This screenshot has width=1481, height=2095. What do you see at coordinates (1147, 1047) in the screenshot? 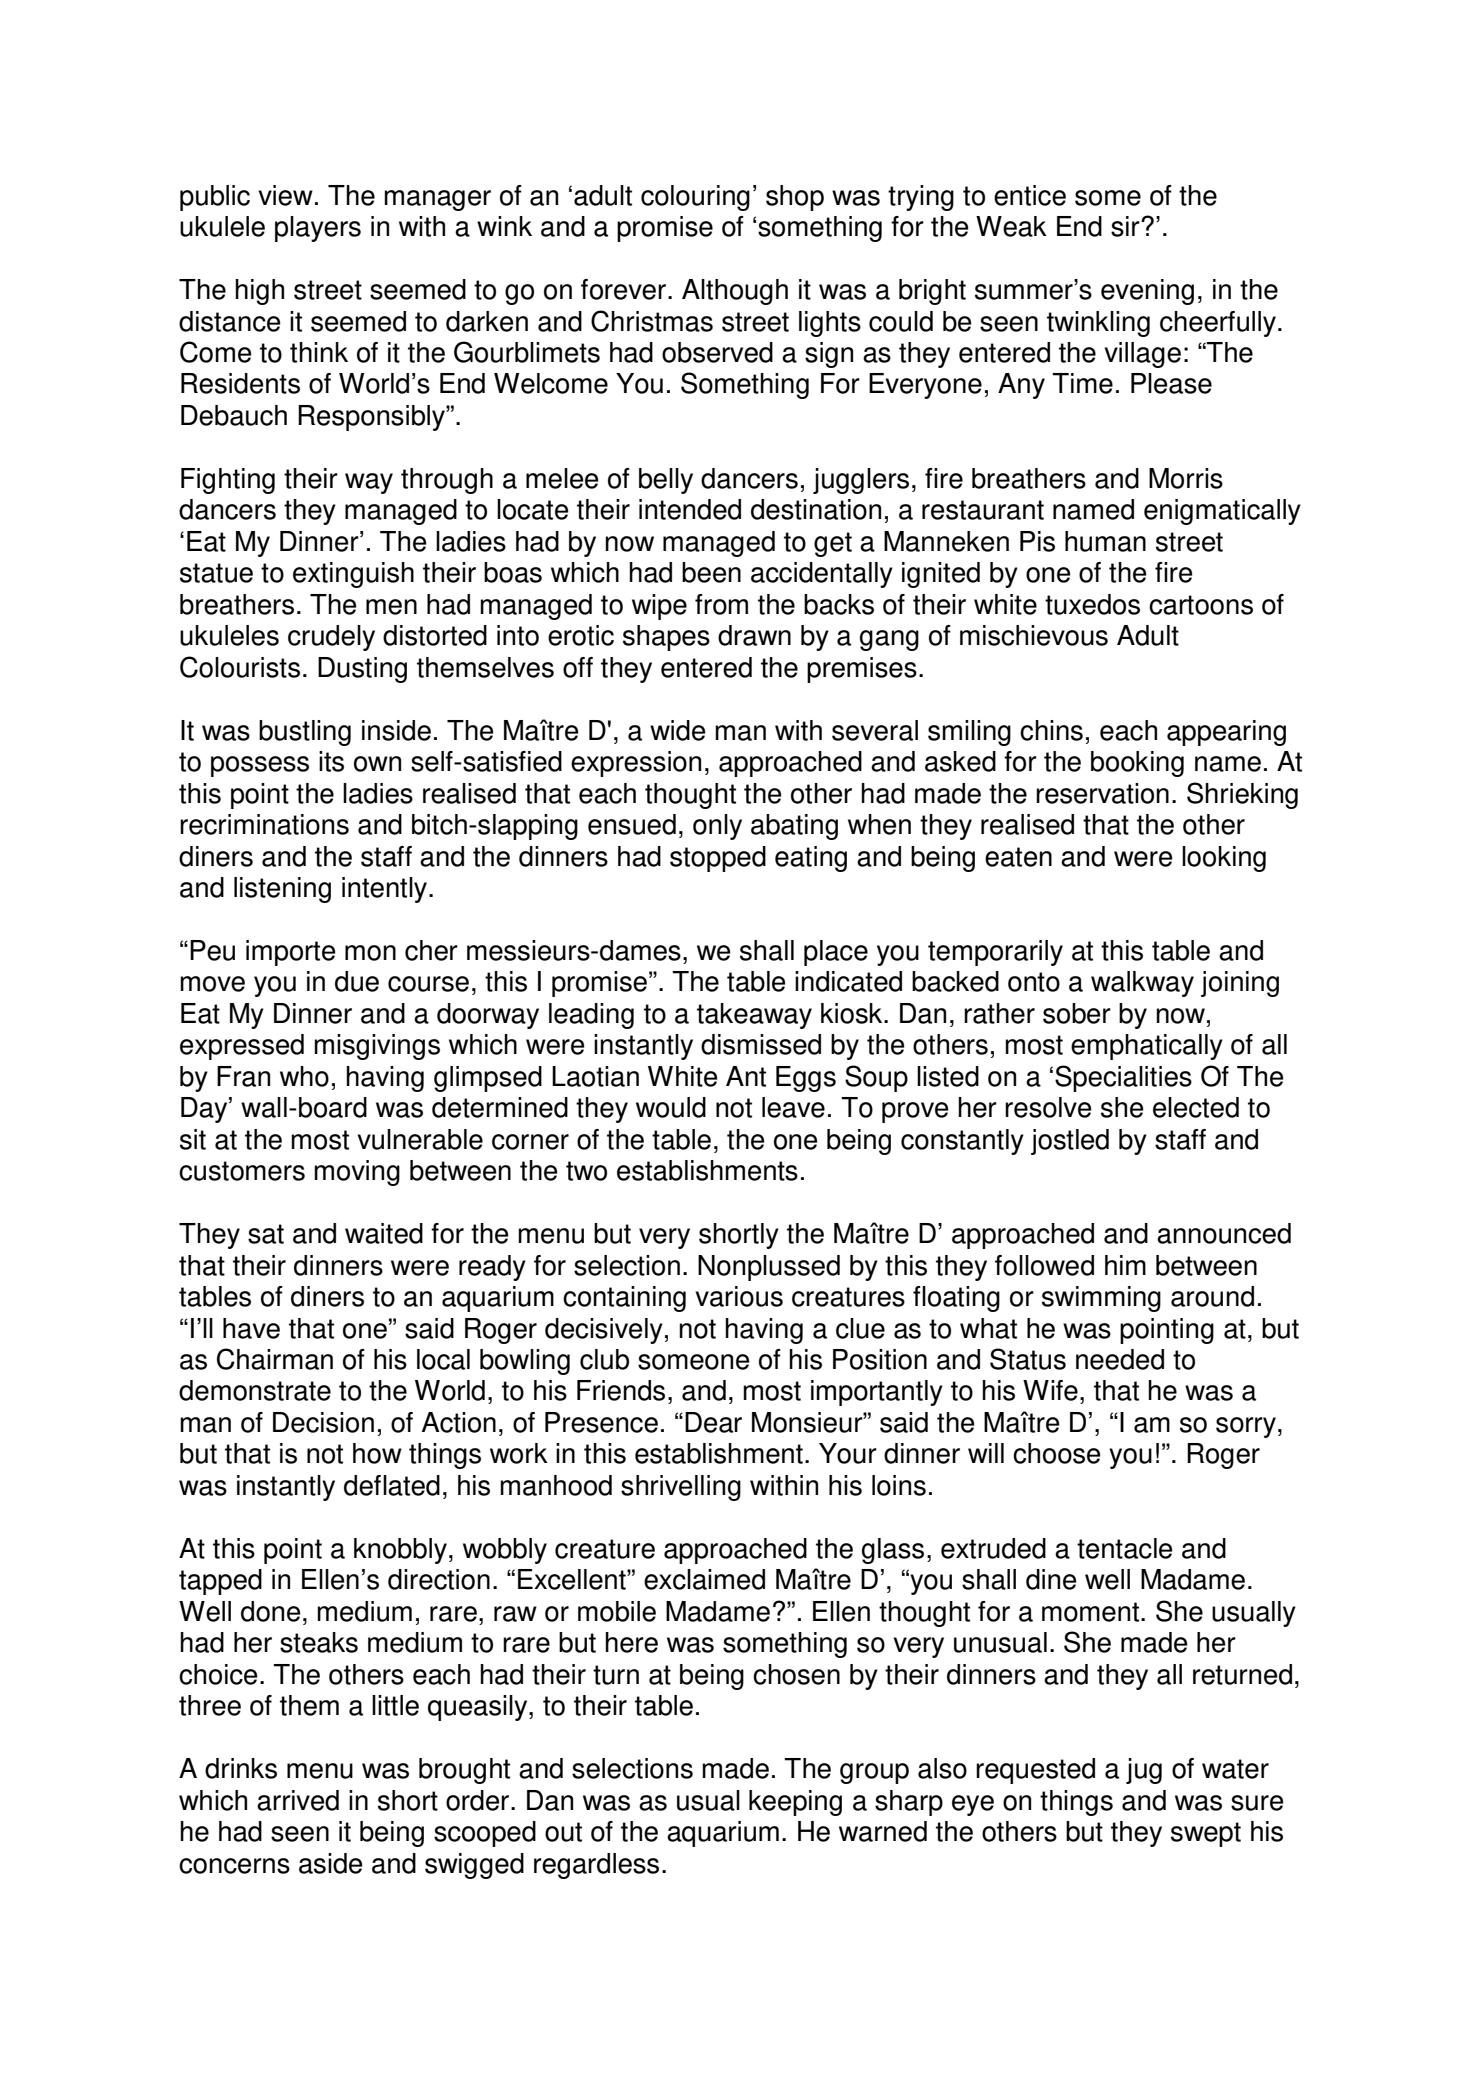
I see `emphatically` at bounding box center [1147, 1047].
